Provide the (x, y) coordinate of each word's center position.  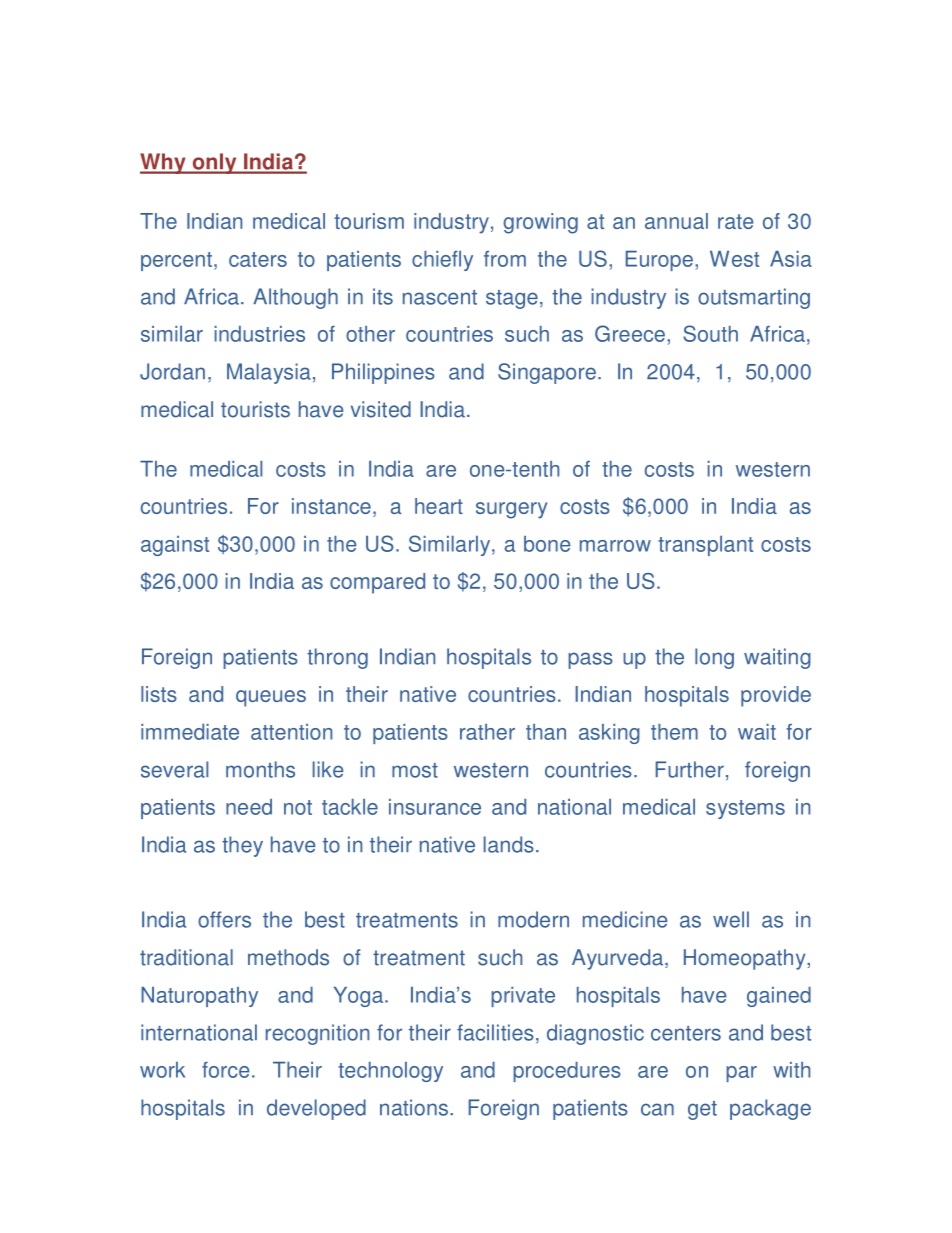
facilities (495, 1032)
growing (540, 223)
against (175, 546)
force (226, 1069)
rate (735, 221)
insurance (435, 807)
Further (690, 769)
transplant (705, 546)
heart (439, 506)
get (702, 1110)
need (249, 807)
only (214, 163)
